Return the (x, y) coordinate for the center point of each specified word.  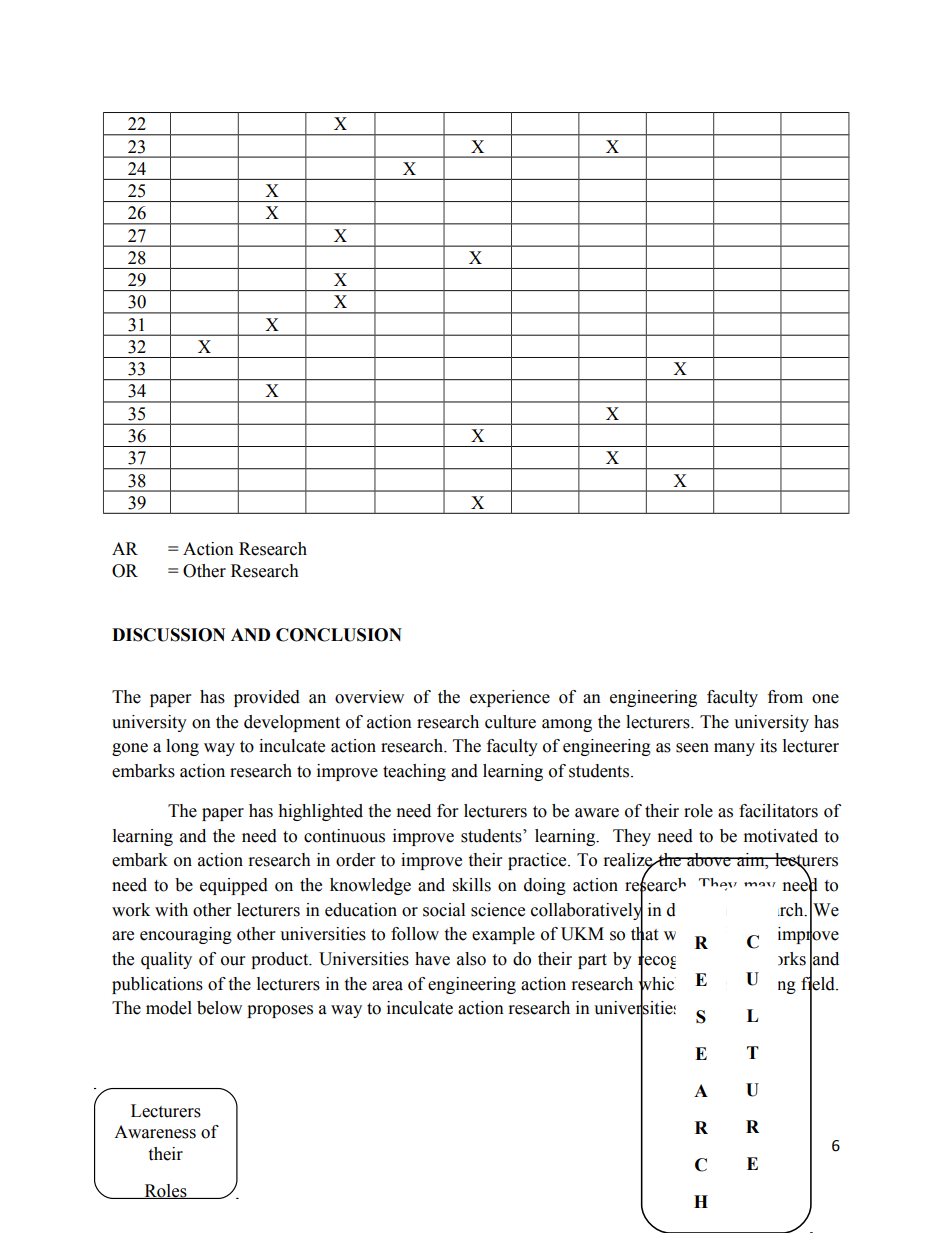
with (171, 910)
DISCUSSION (168, 635)
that (644, 934)
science (498, 910)
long (182, 747)
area (387, 986)
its (768, 746)
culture (510, 722)
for (447, 811)
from (785, 697)
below (219, 1008)
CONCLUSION (339, 635)
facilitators (778, 811)
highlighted (320, 812)
